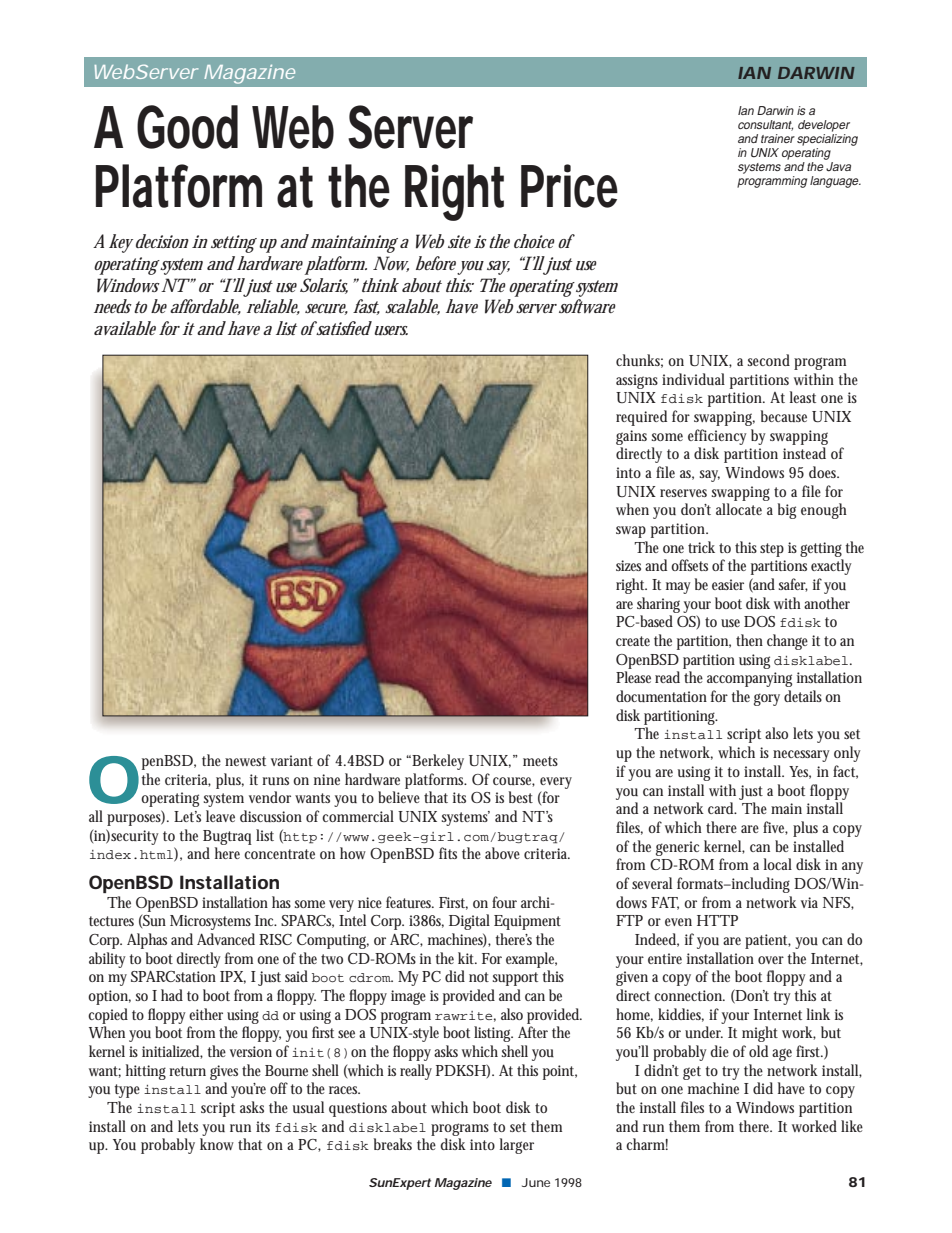 The image size is (952, 1233). What do you see at coordinates (517, 1146) in the screenshot?
I see `larger` at bounding box center [517, 1146].
